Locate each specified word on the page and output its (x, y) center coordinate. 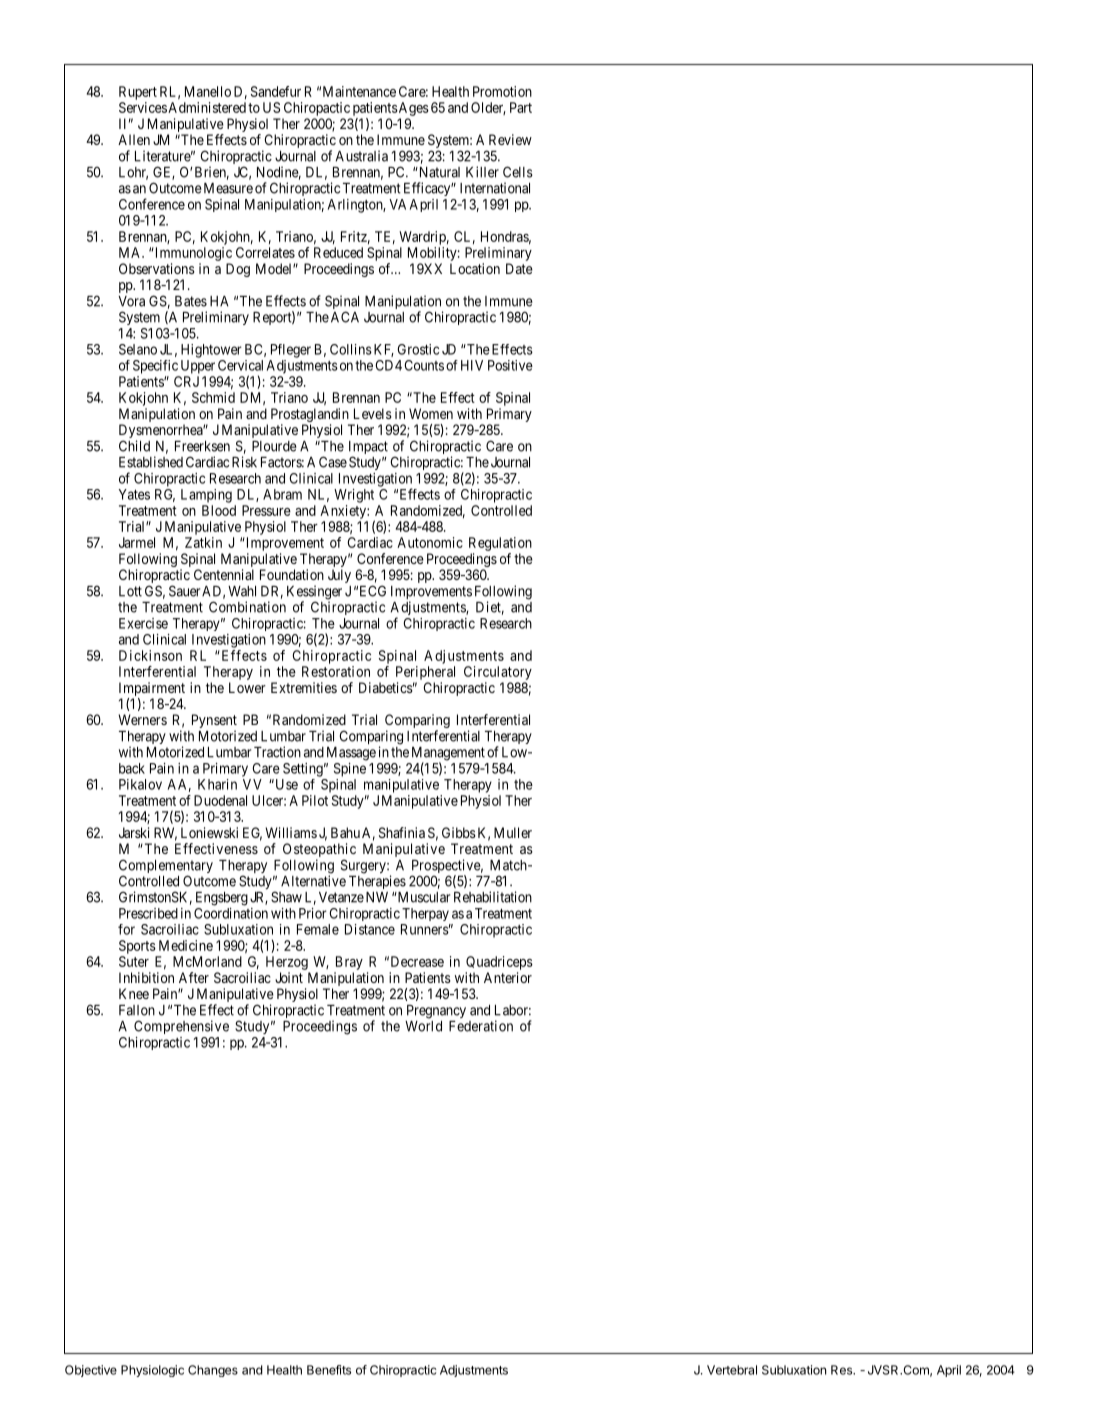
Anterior (508, 977)
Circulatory (498, 673)
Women (431, 413)
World (423, 1026)
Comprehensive (181, 1027)
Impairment (152, 689)
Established (151, 462)
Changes (213, 1371)
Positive (510, 365)
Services (143, 107)
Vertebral (732, 1370)
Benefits (329, 1370)
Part (521, 107)
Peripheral (425, 673)
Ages (413, 109)
